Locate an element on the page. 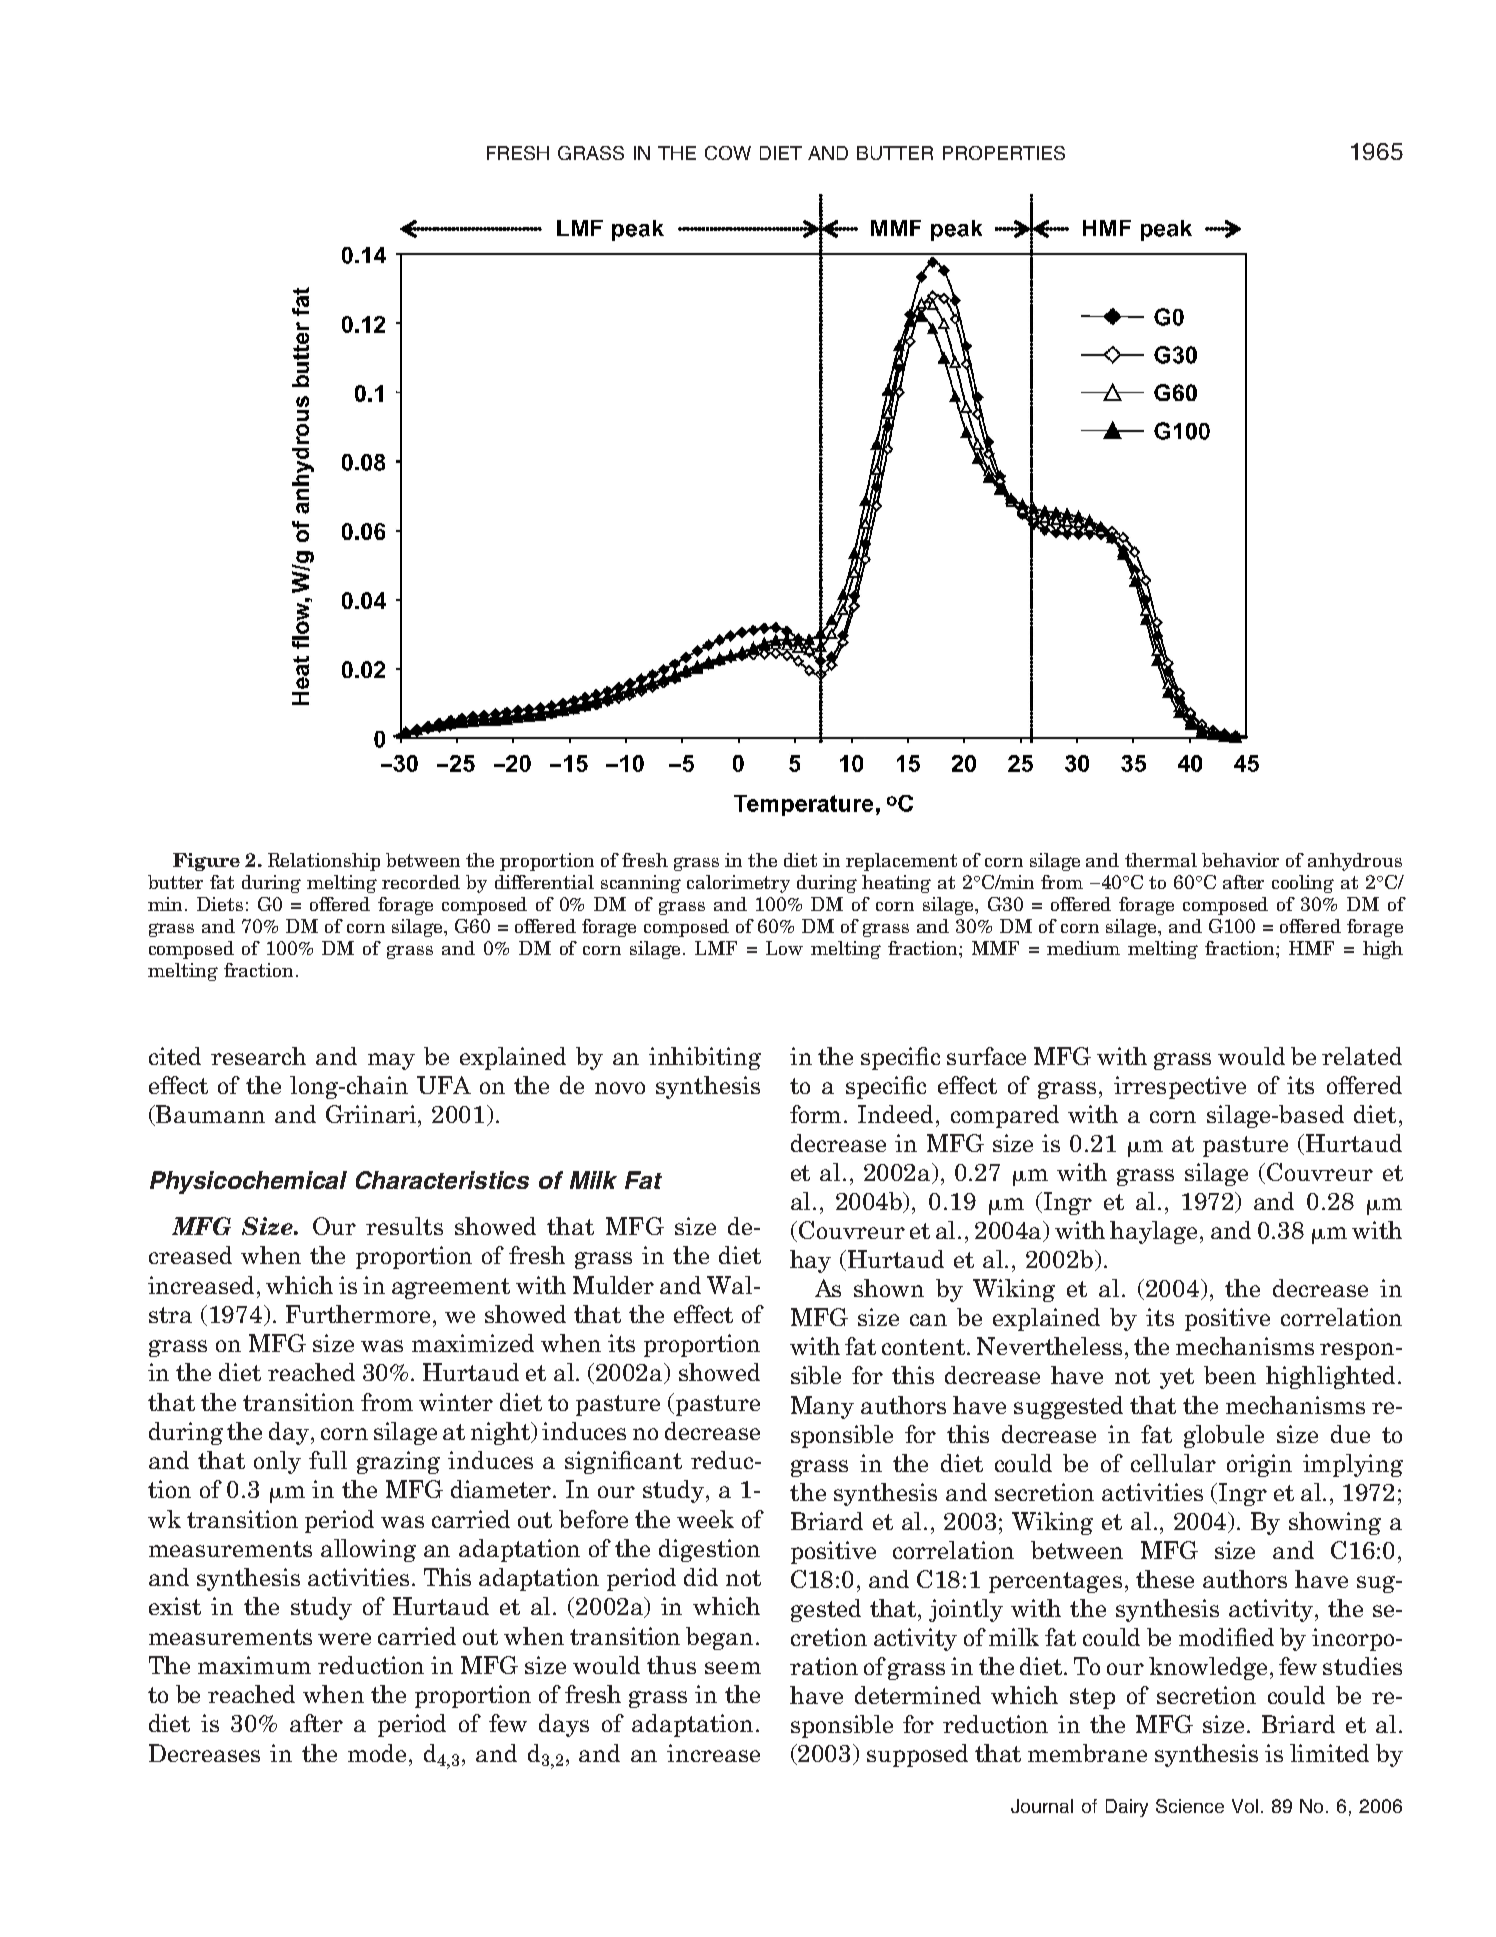  irrespective is located at coordinates (1180, 1087).
